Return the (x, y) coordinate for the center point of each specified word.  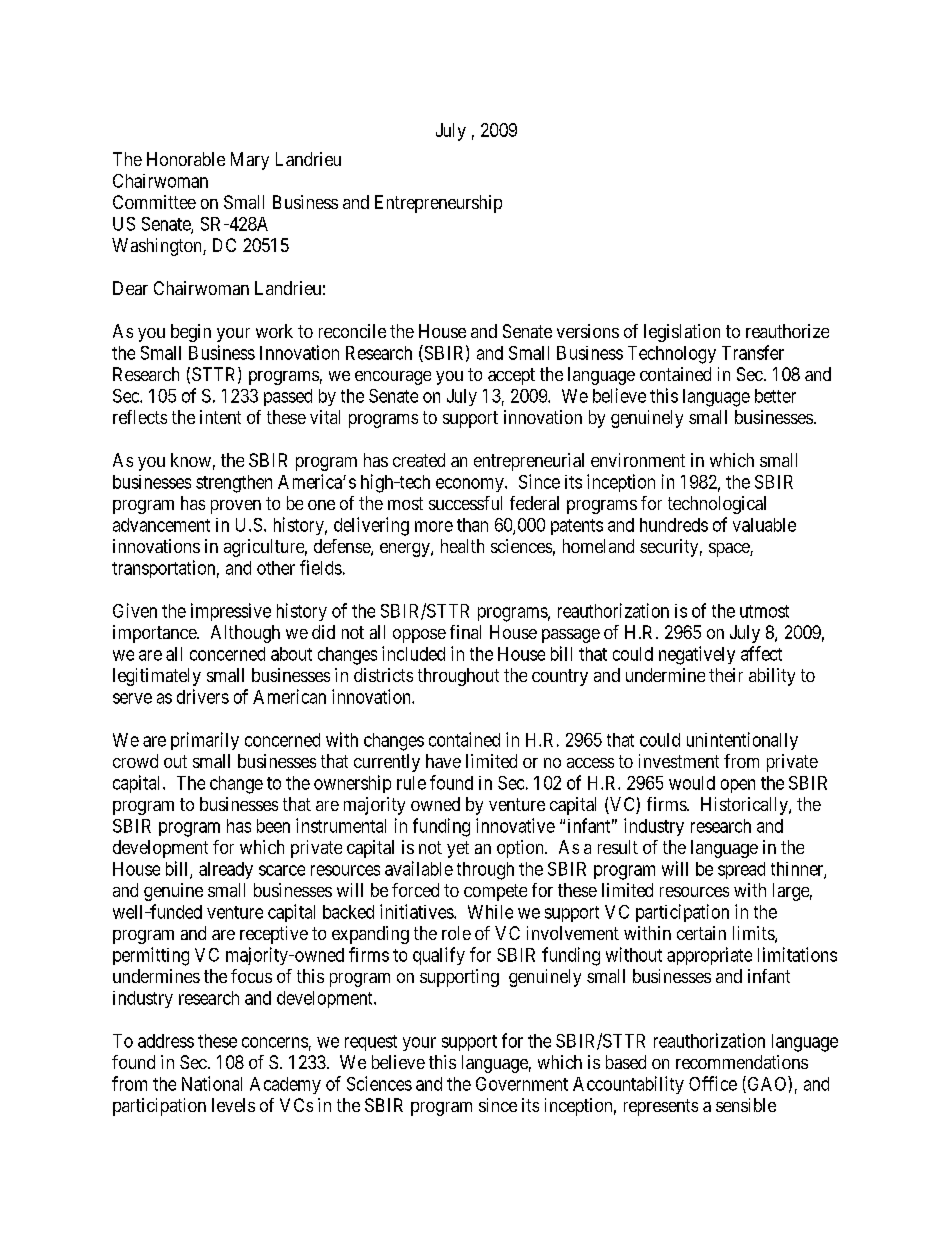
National (212, 1083)
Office (713, 1083)
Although (245, 634)
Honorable (186, 159)
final (465, 632)
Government (522, 1084)
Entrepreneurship (438, 204)
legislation (682, 333)
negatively (697, 655)
